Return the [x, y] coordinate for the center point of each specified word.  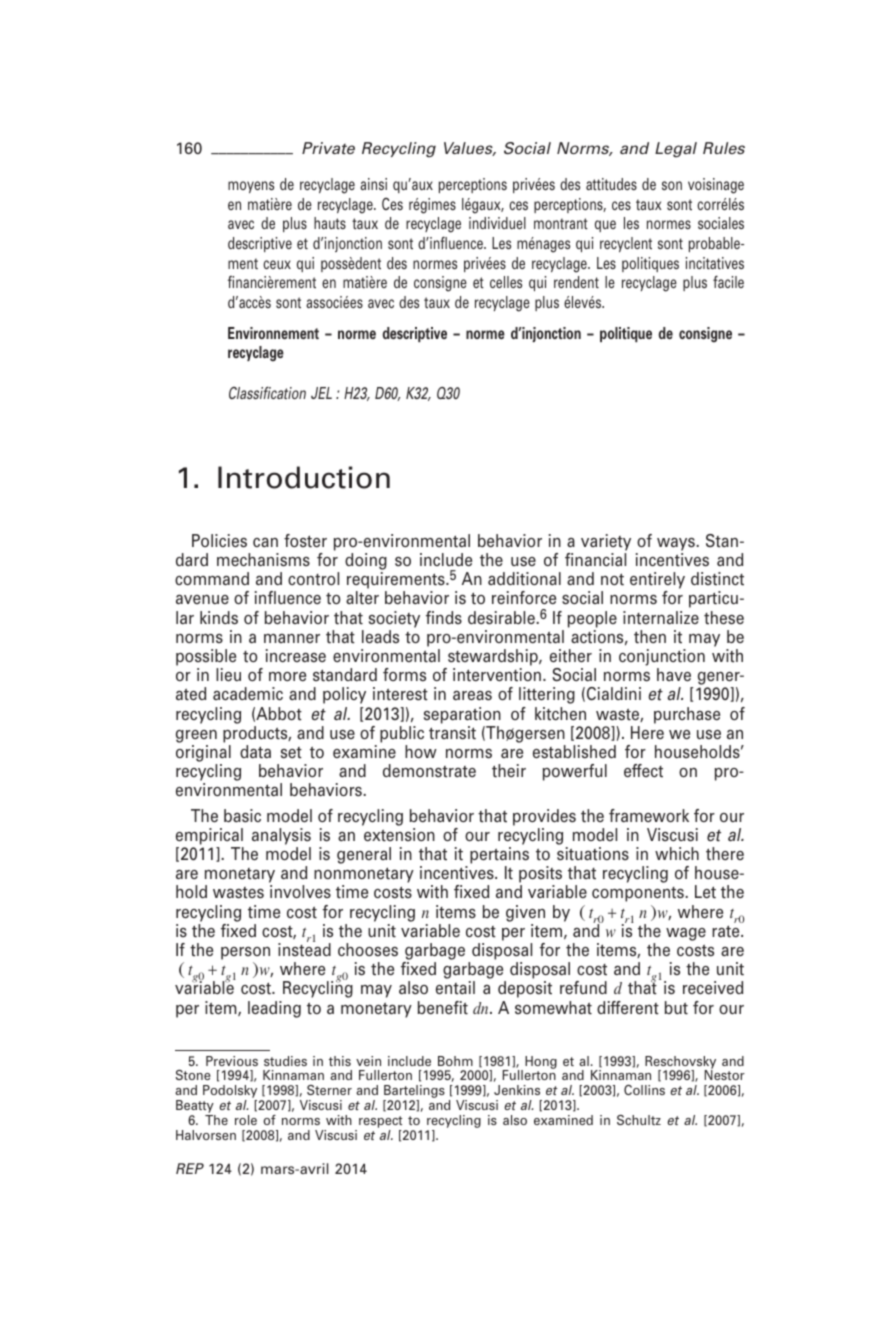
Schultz [639, 1120]
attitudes [611, 184]
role [246, 1120]
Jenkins [517, 1090]
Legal [676, 150]
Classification [267, 392]
